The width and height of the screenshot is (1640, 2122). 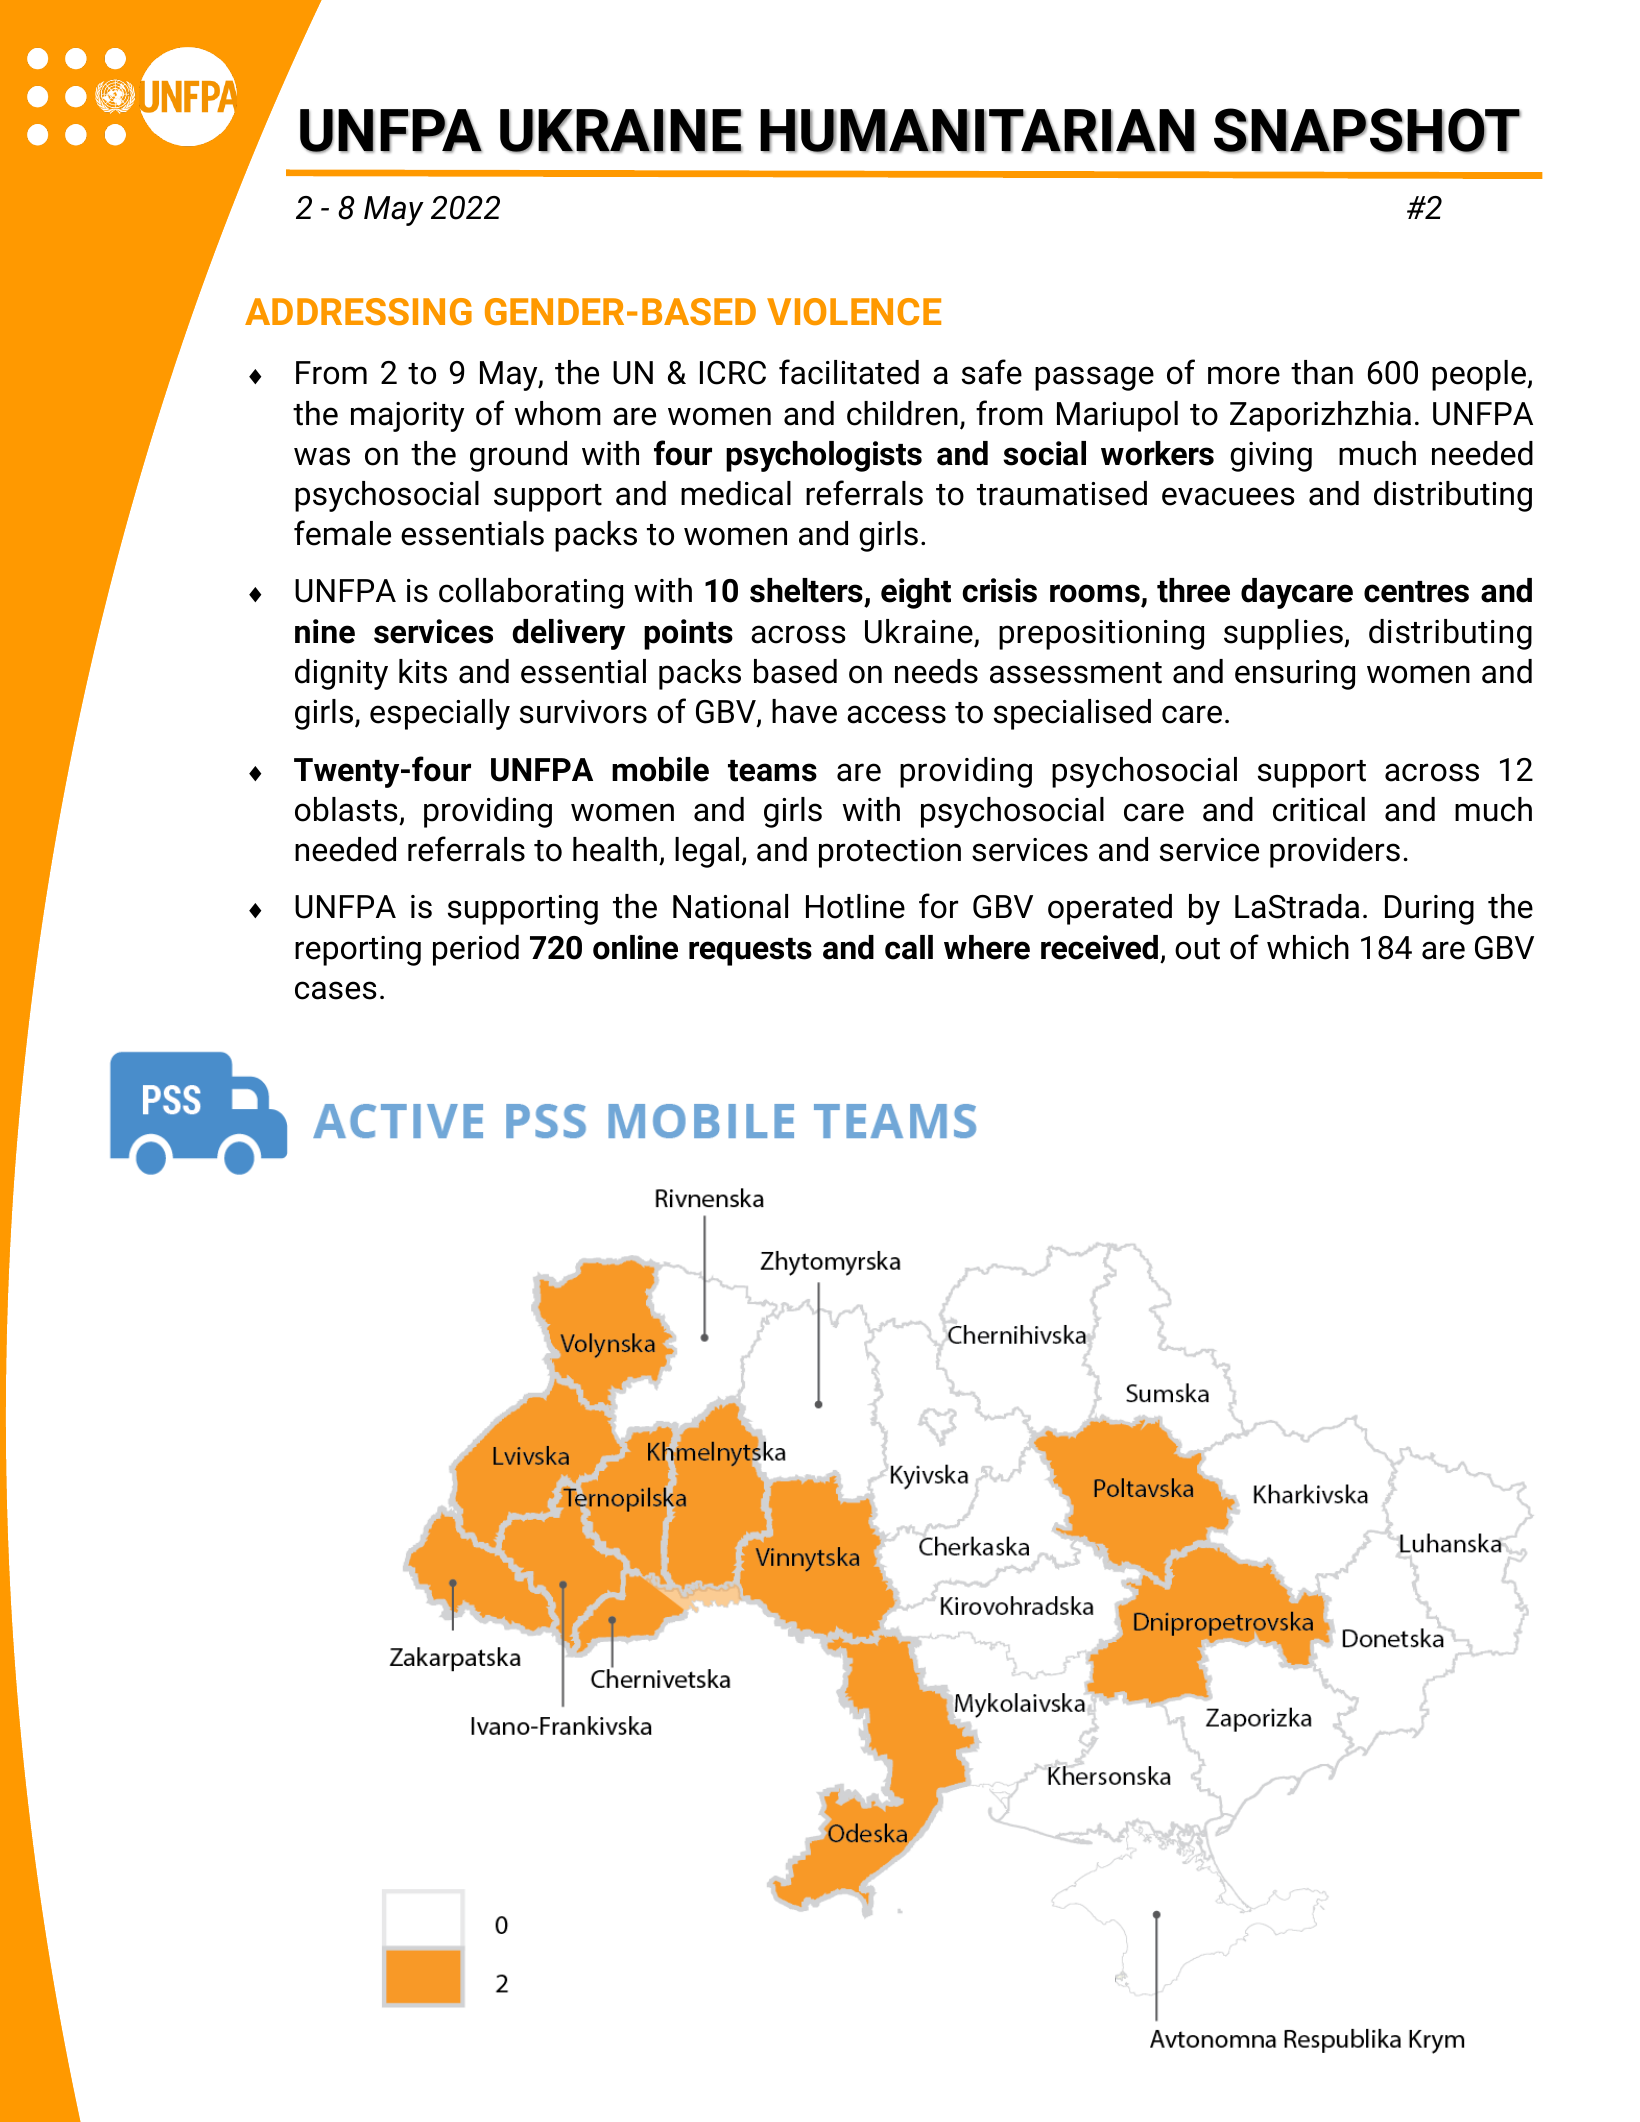 What do you see at coordinates (1367, 130) in the screenshot?
I see `SNAPSHOT` at bounding box center [1367, 130].
